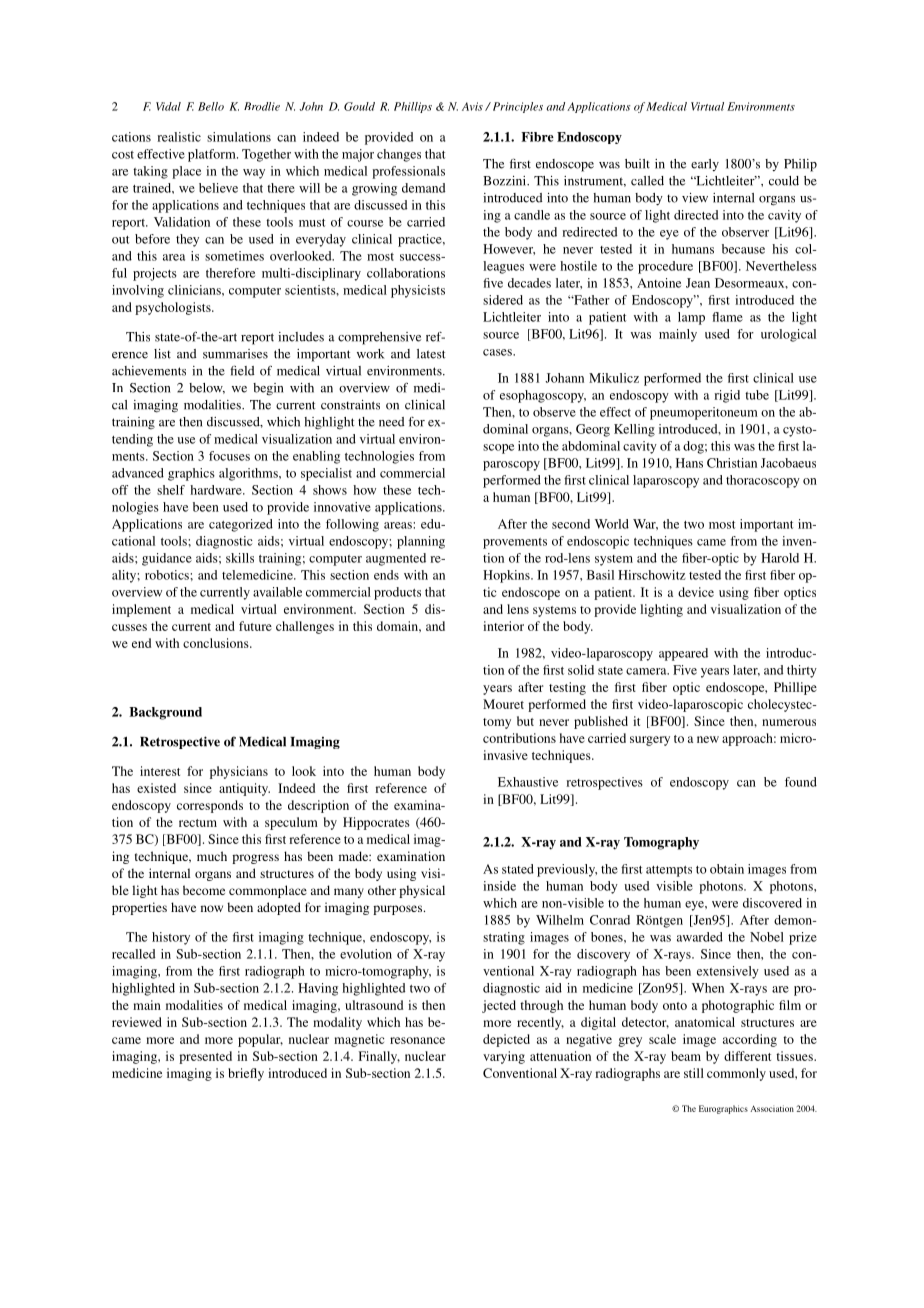 The width and height of the screenshot is (924, 1308). I want to click on according, so click(750, 1040).
